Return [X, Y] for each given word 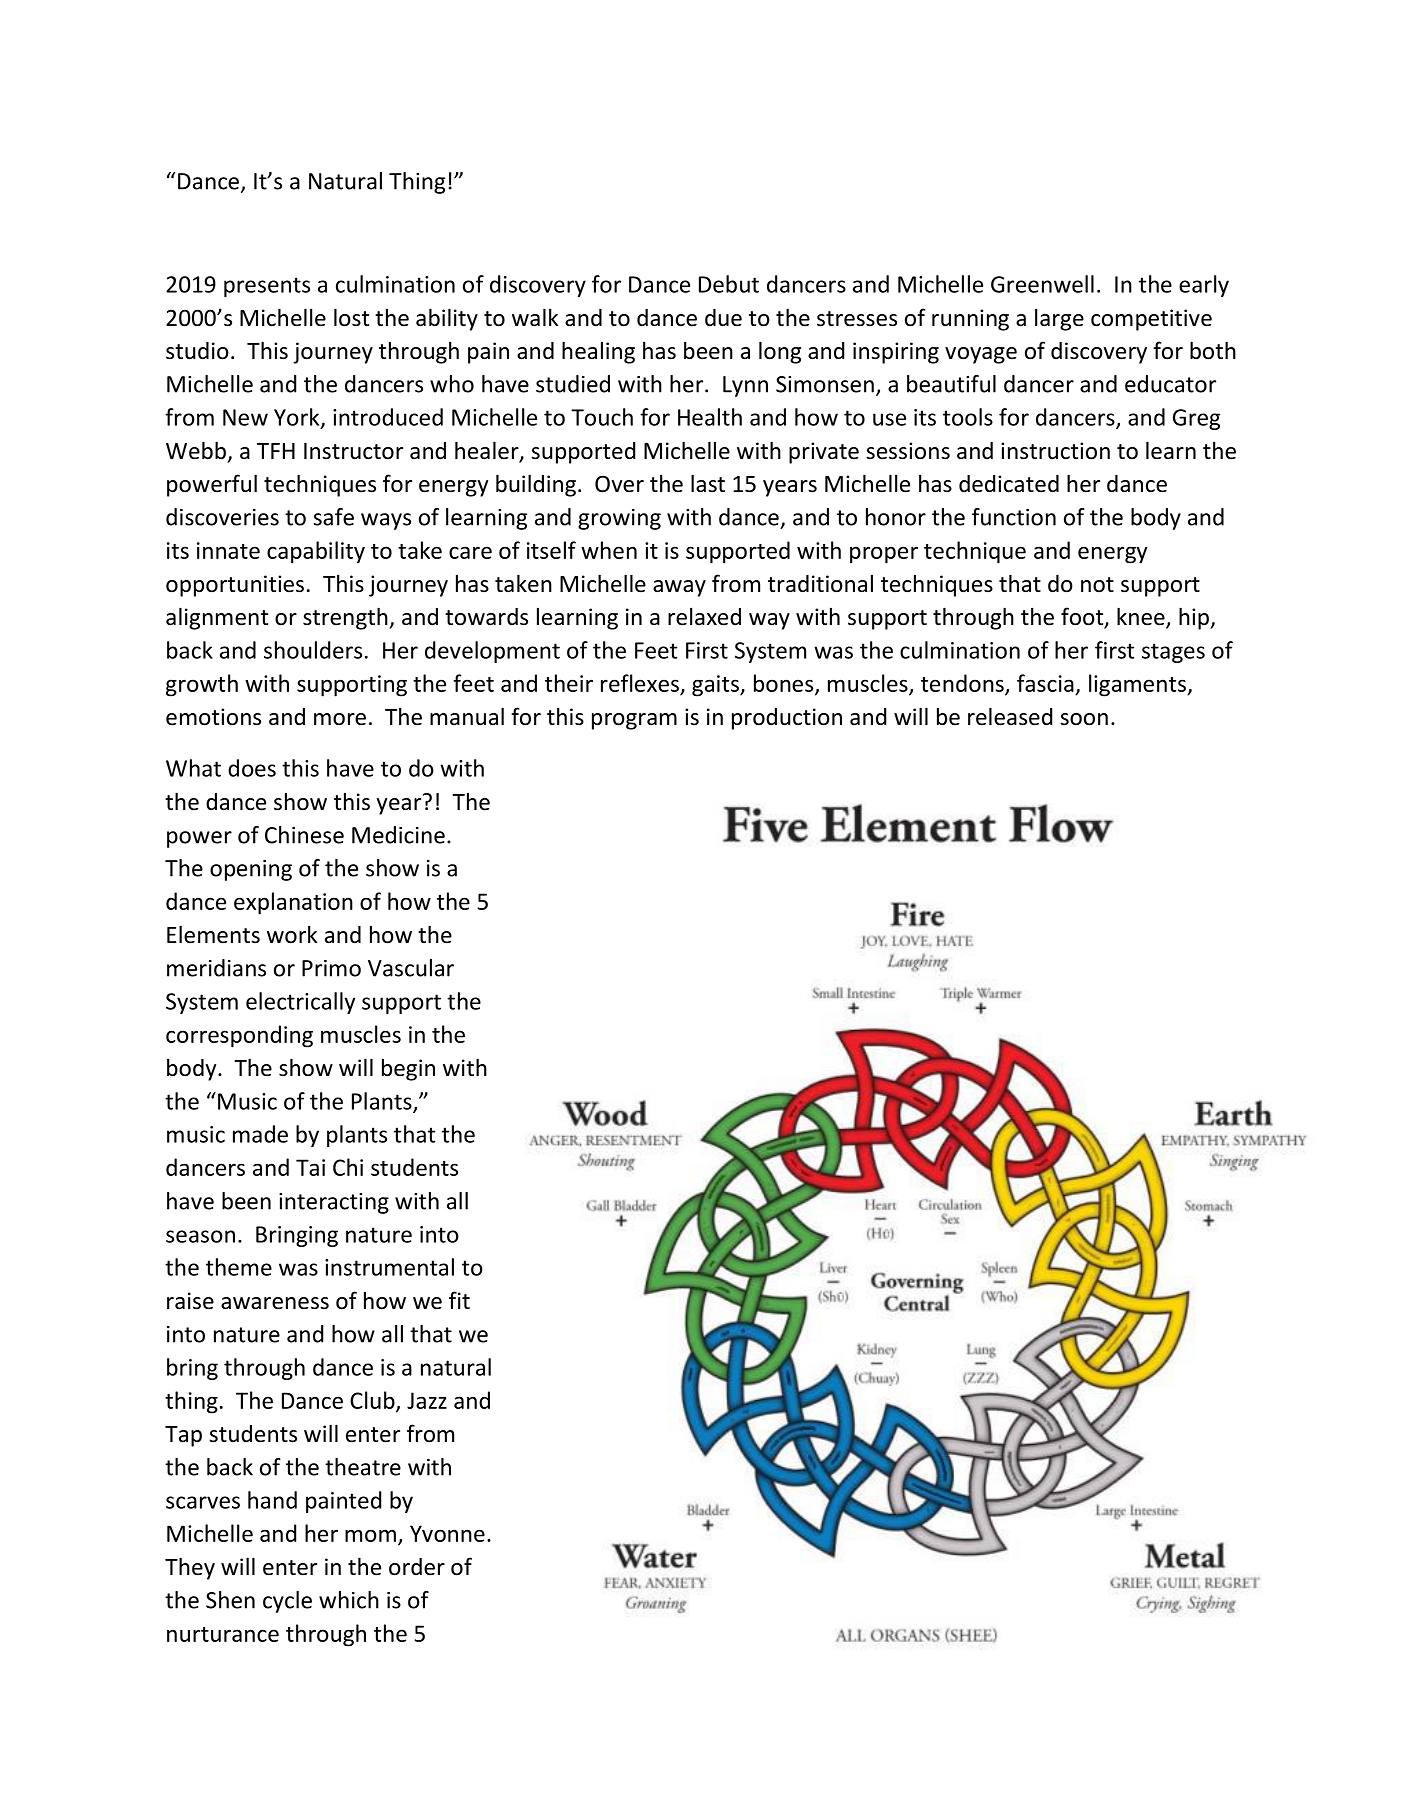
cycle [287, 1602]
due [723, 318]
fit [459, 1300]
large [1059, 319]
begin [408, 1069]
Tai [310, 1167]
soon [1084, 719]
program [634, 721]
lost [351, 317]
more [340, 719]
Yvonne [447, 1533]
